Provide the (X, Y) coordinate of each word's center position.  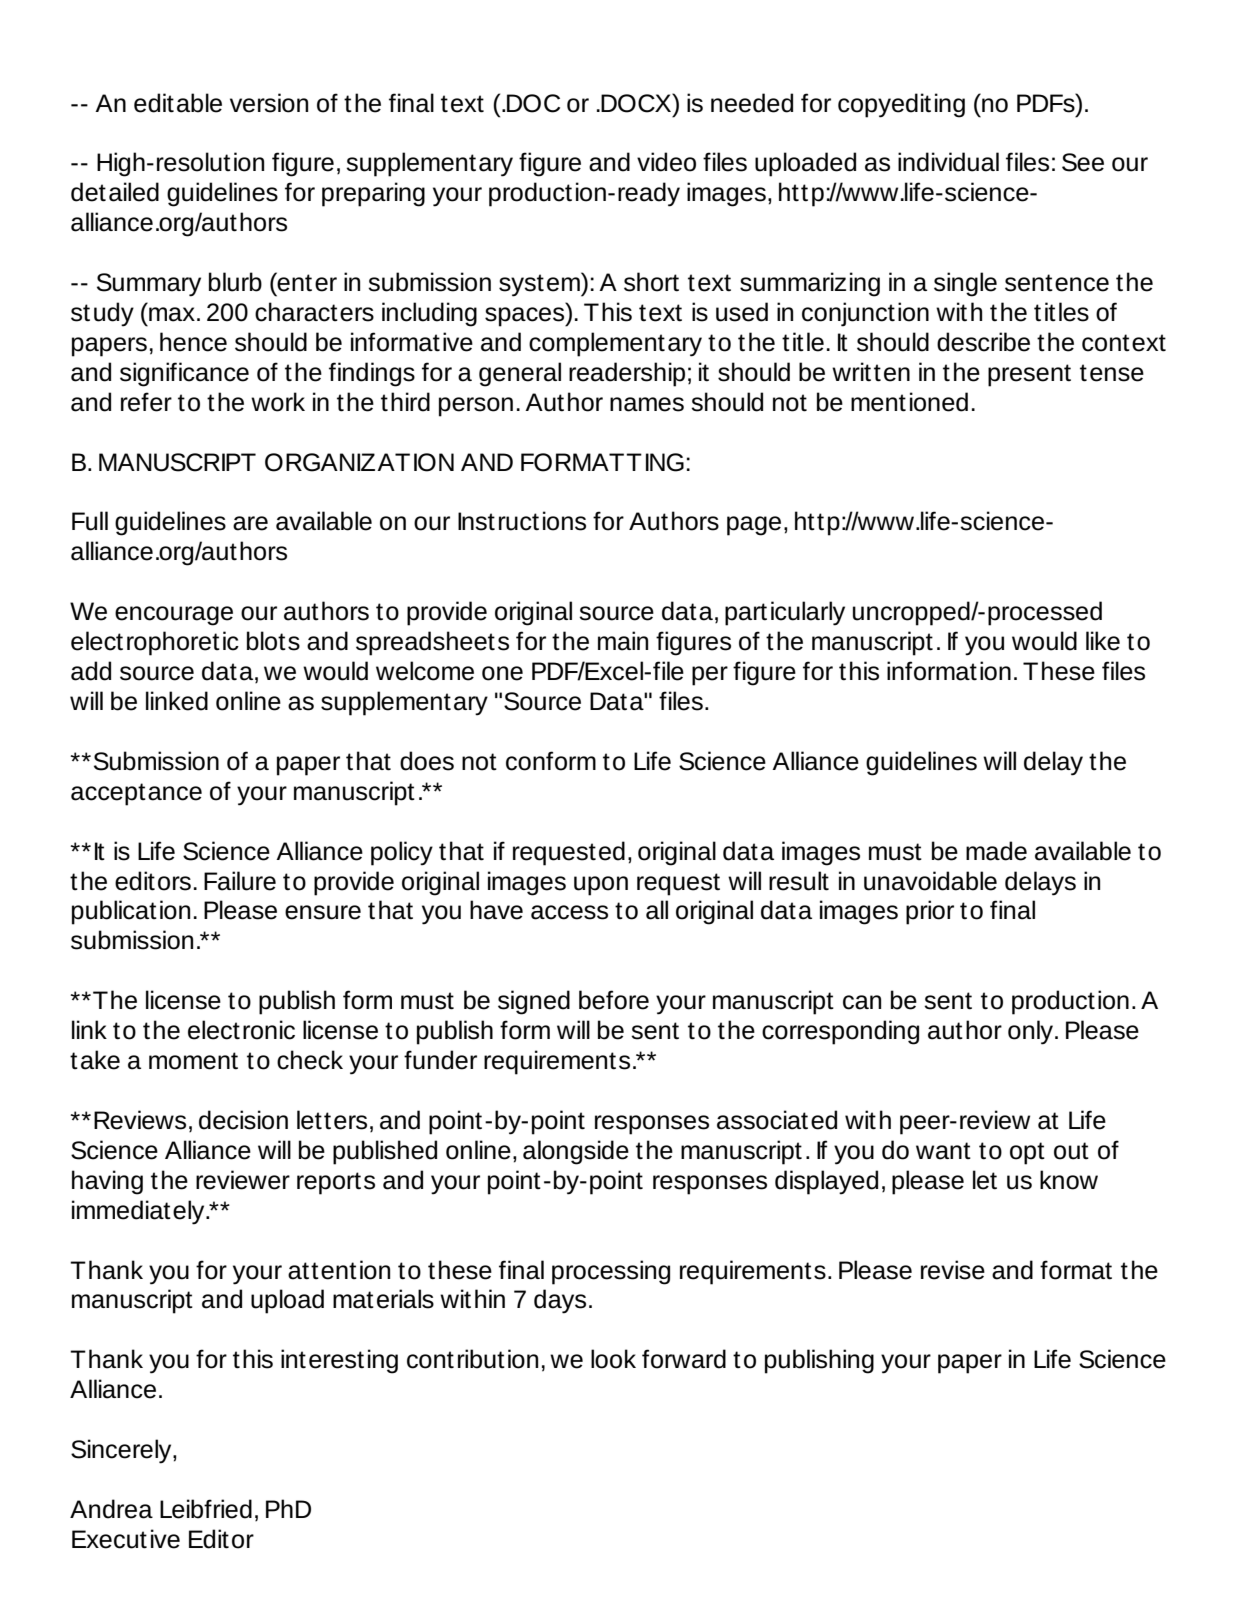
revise (953, 1270)
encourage (174, 616)
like (1103, 641)
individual (948, 162)
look (613, 1359)
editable (178, 103)
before (614, 1000)
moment (193, 1061)
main (623, 641)
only (1032, 1032)
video (666, 162)
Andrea (111, 1509)
